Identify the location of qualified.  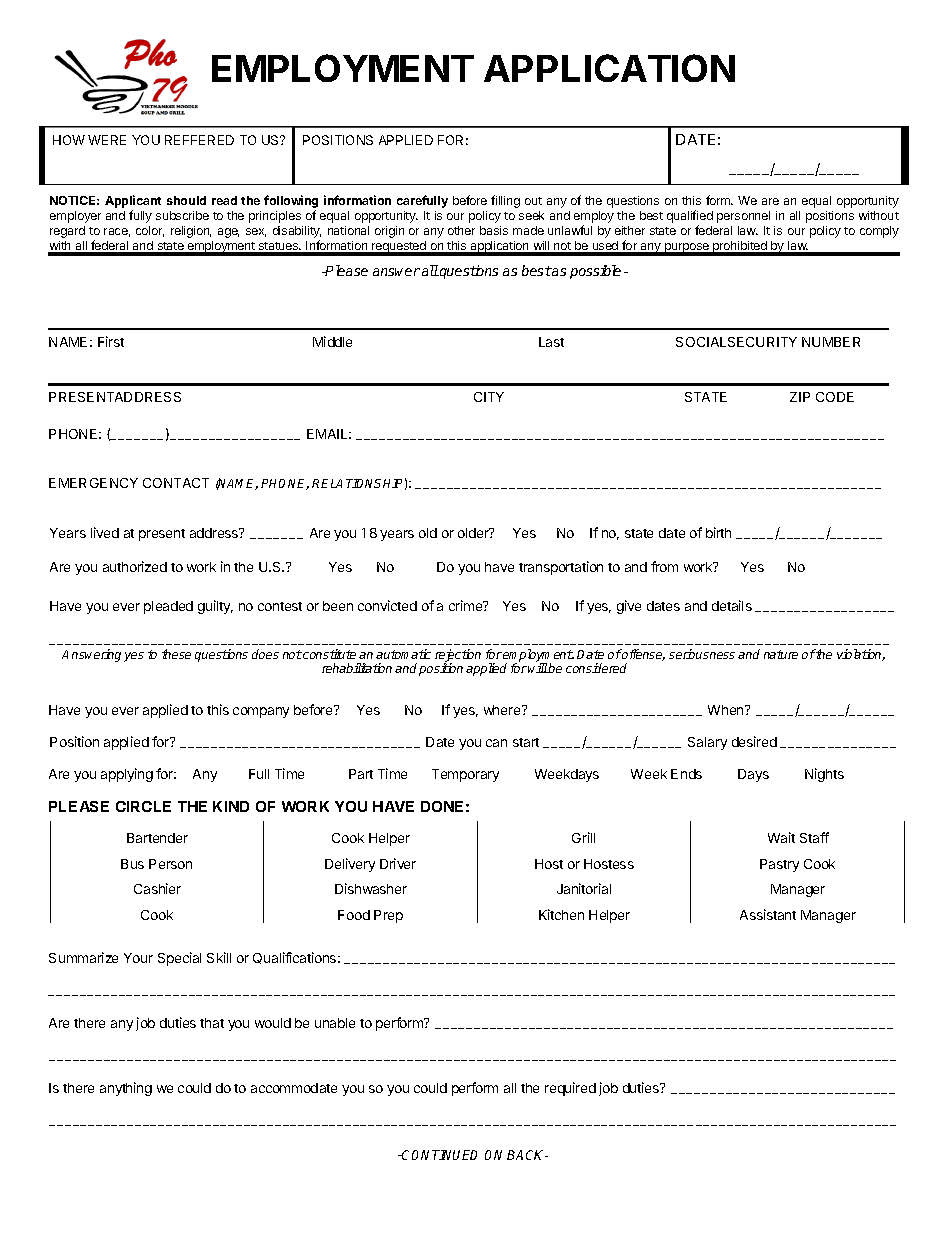
(690, 218).
